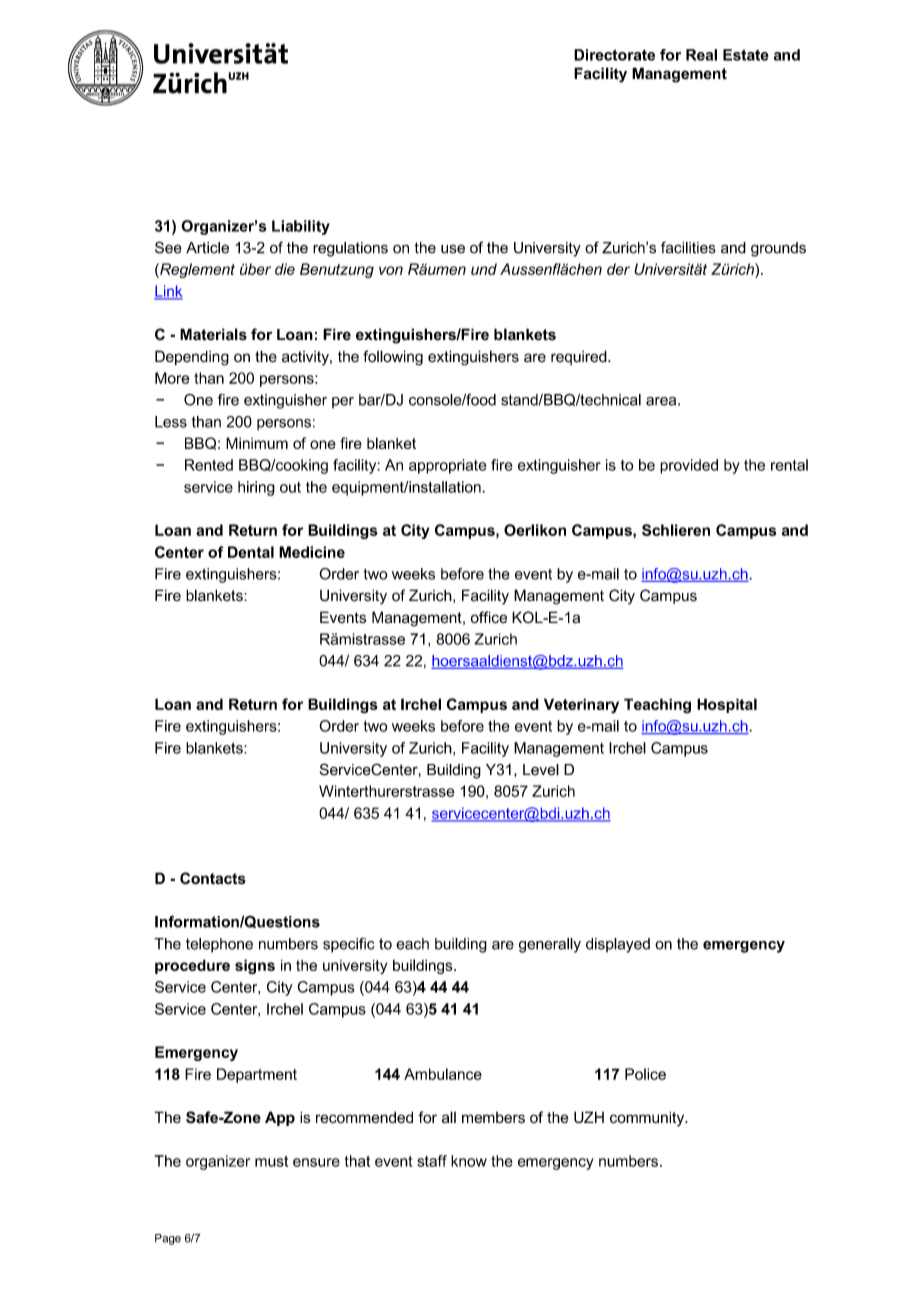 The height and width of the document is (1308, 924). I want to click on Hospital, so click(727, 705).
